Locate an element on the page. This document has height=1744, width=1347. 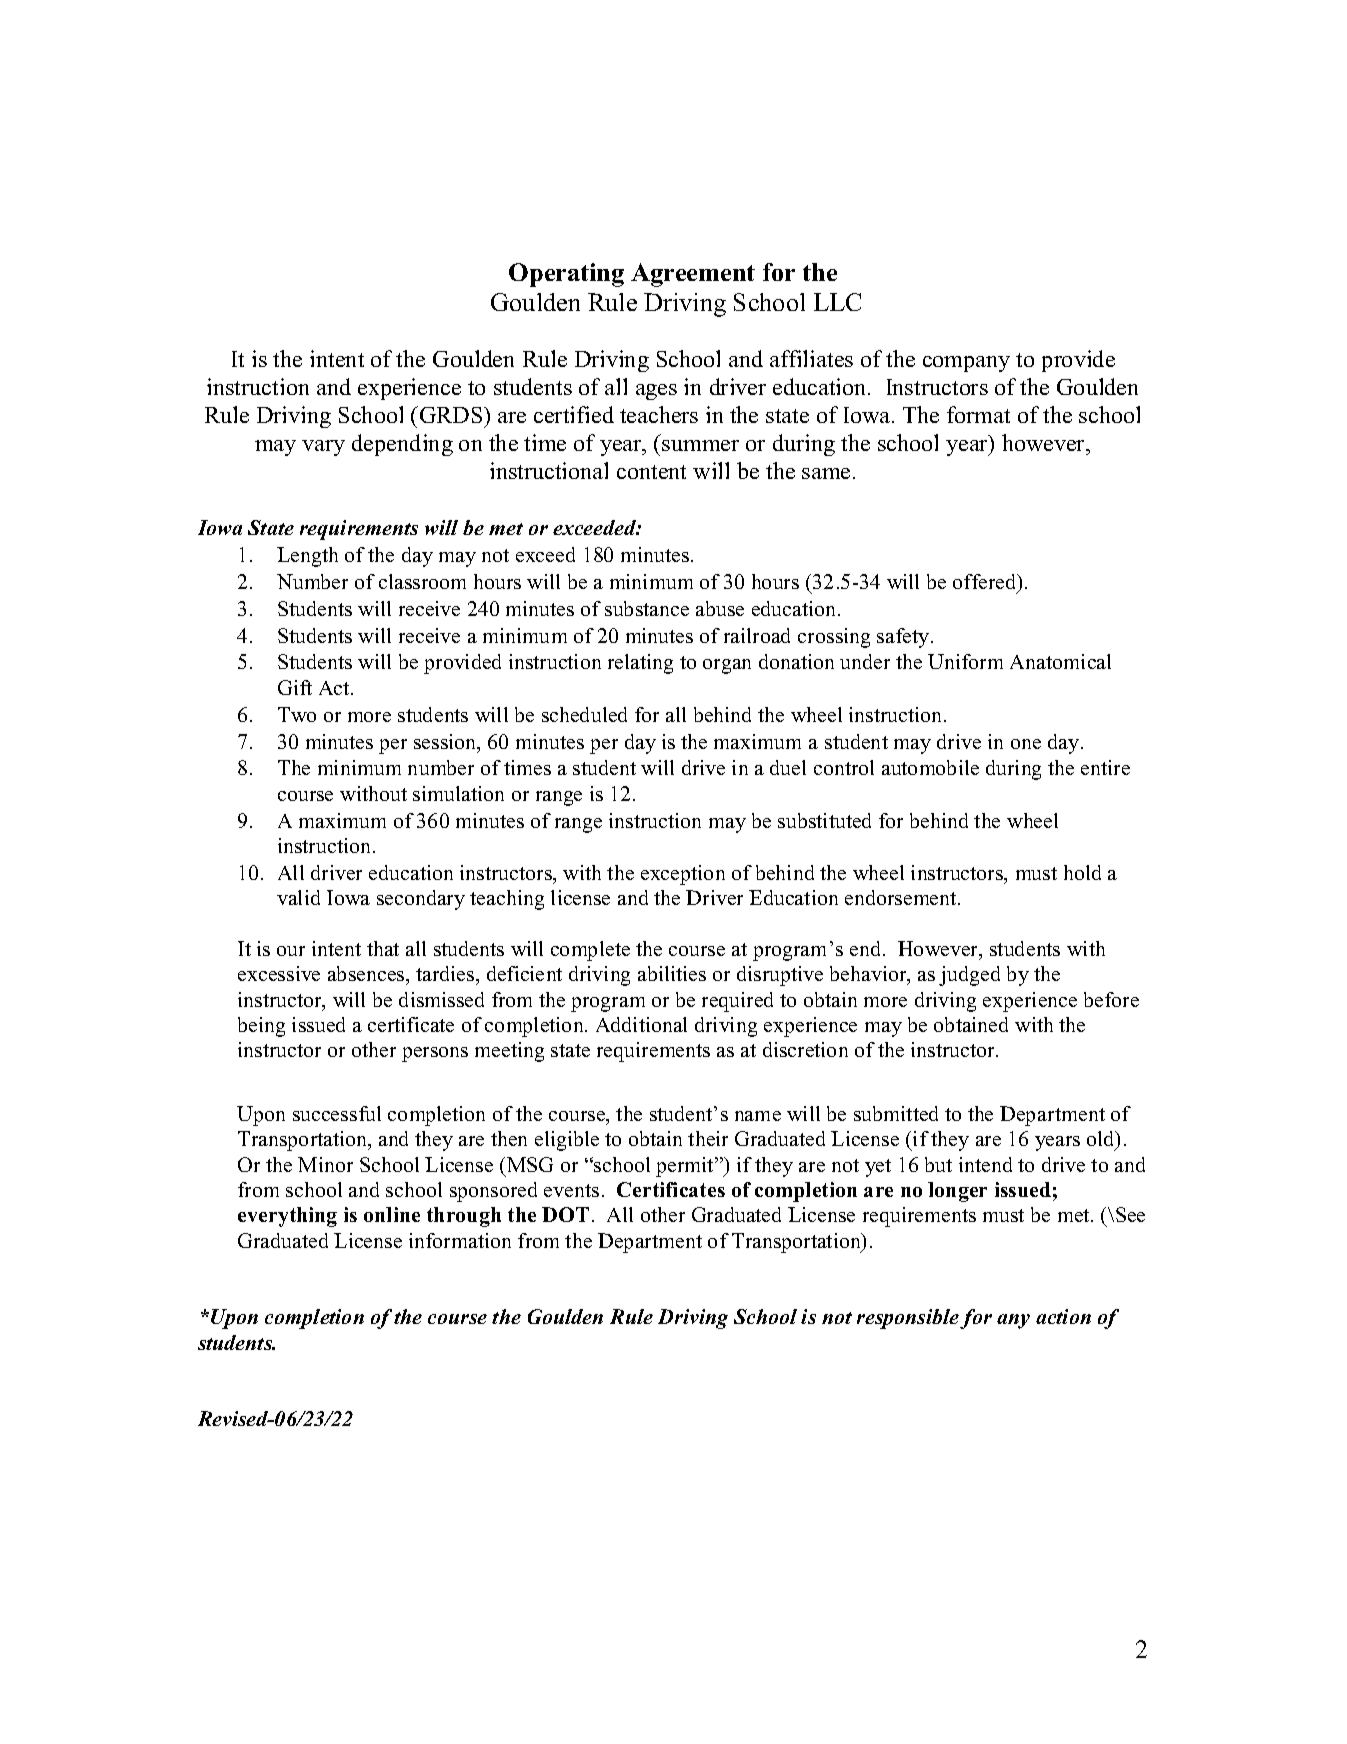
duel is located at coordinates (788, 767).
